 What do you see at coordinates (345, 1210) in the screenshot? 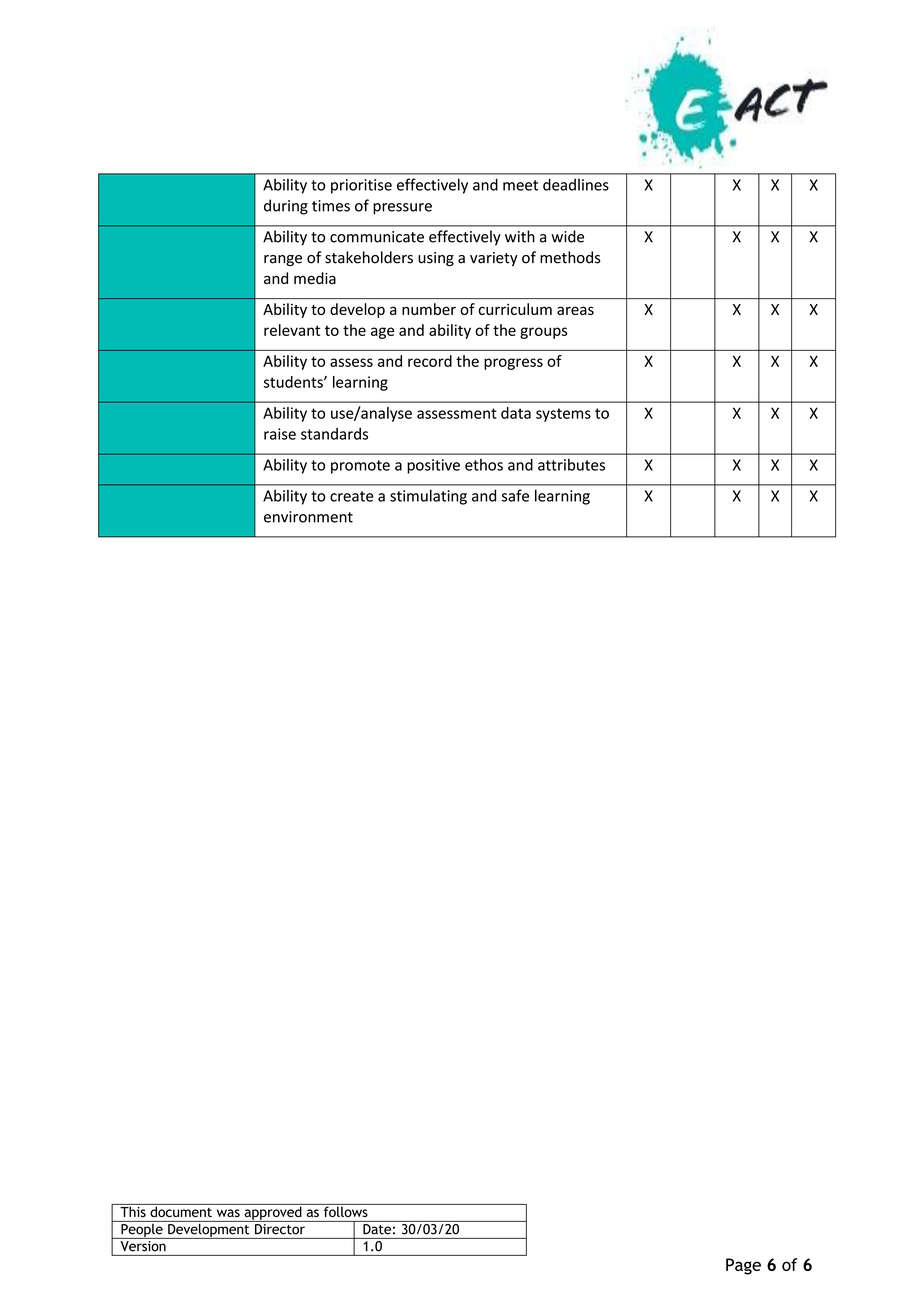
I see `follows` at bounding box center [345, 1210].
